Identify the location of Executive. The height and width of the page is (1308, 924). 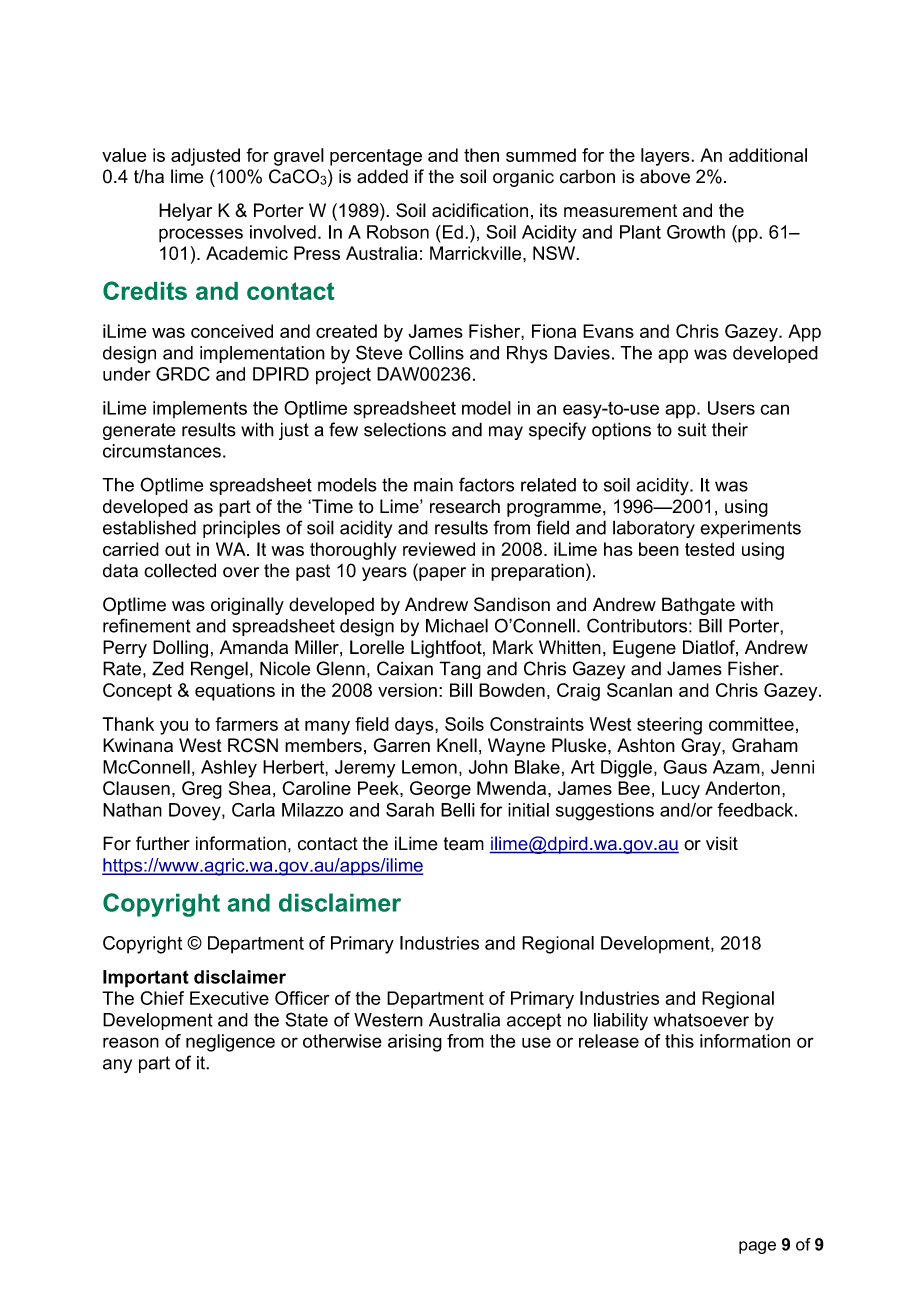
(229, 998).
